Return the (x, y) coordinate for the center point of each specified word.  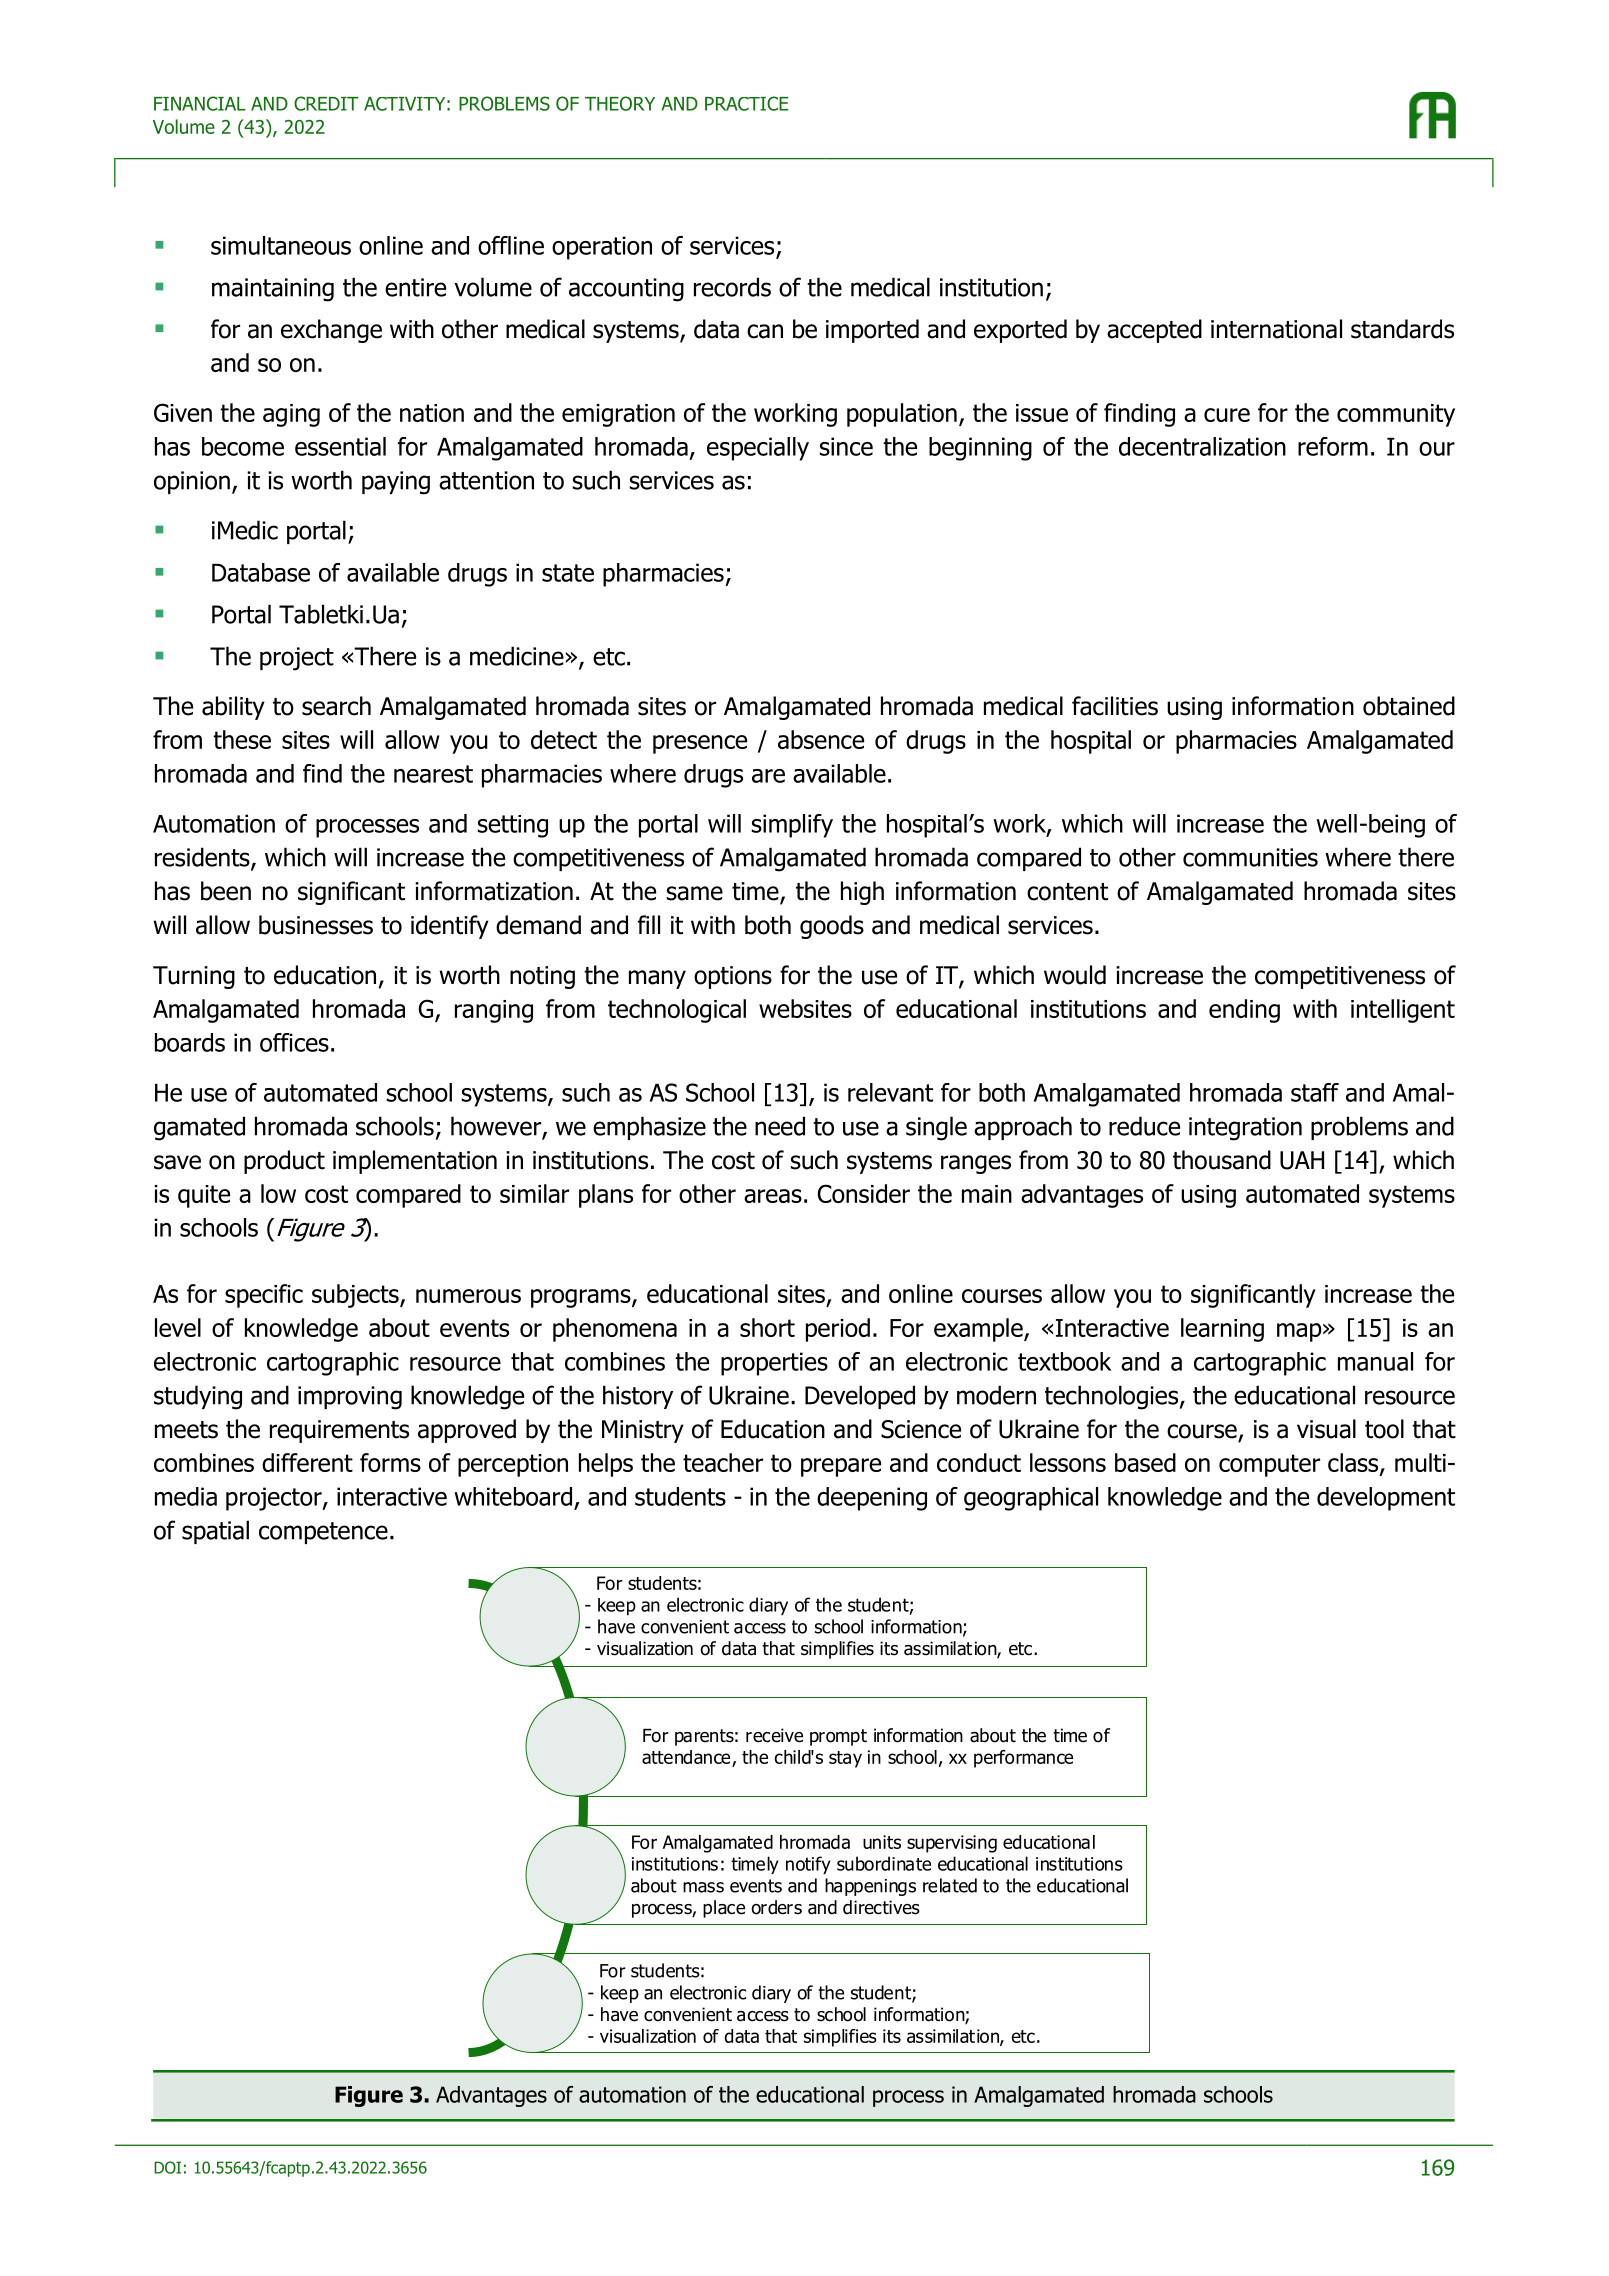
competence (323, 1533)
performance (1023, 1759)
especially (758, 449)
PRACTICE (746, 103)
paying (396, 483)
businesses (316, 925)
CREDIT (326, 103)
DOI (167, 2167)
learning (1222, 1330)
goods (832, 927)
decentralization (1202, 446)
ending (1244, 1011)
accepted (1154, 331)
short (767, 1327)
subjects (356, 1296)
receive (774, 1735)
